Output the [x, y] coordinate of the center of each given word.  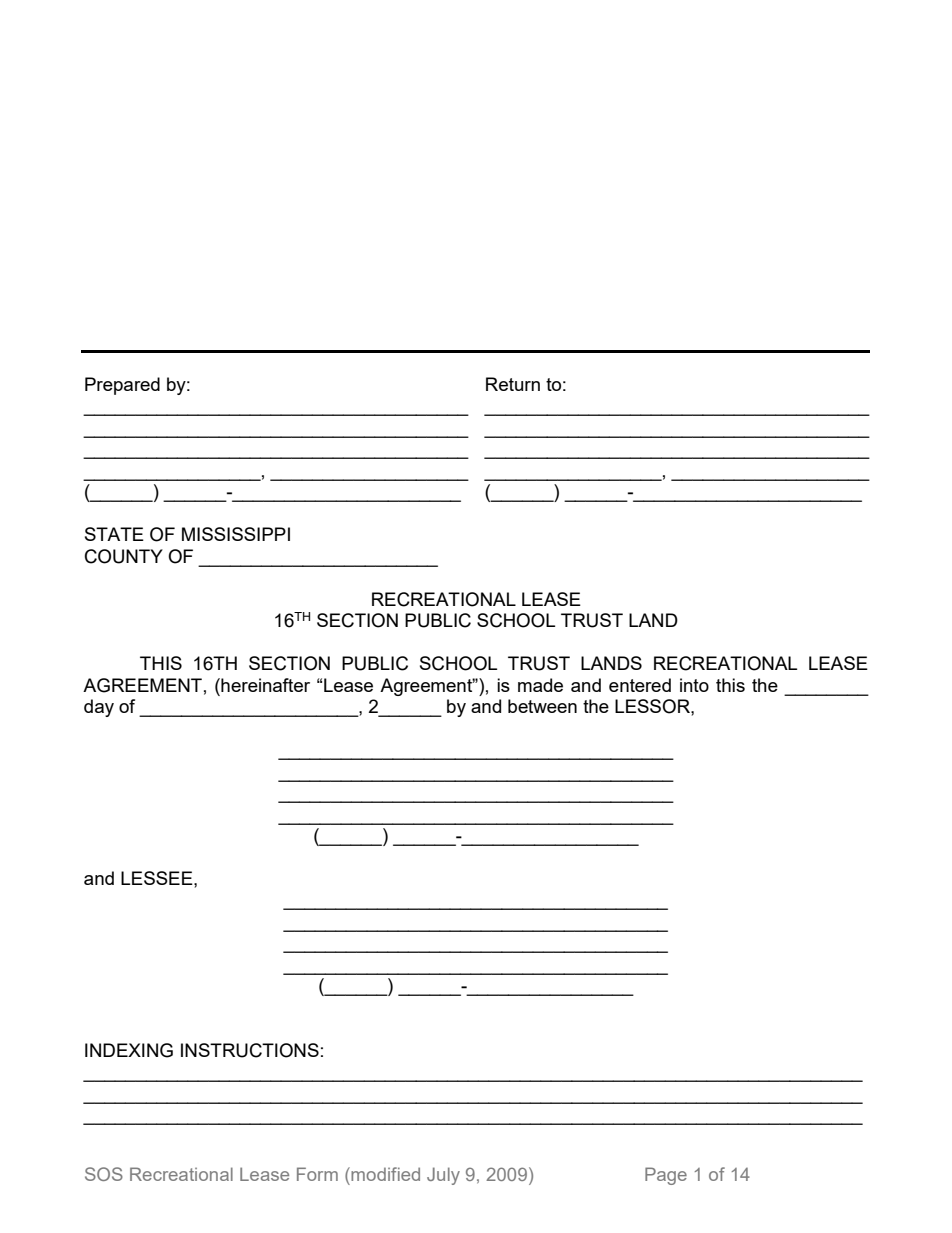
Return [513, 384]
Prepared [122, 386]
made [540, 685]
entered [640, 685]
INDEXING [129, 1050]
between [542, 706]
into [694, 685]
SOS [104, 1174]
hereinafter [264, 685]
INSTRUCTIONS [250, 1050]
